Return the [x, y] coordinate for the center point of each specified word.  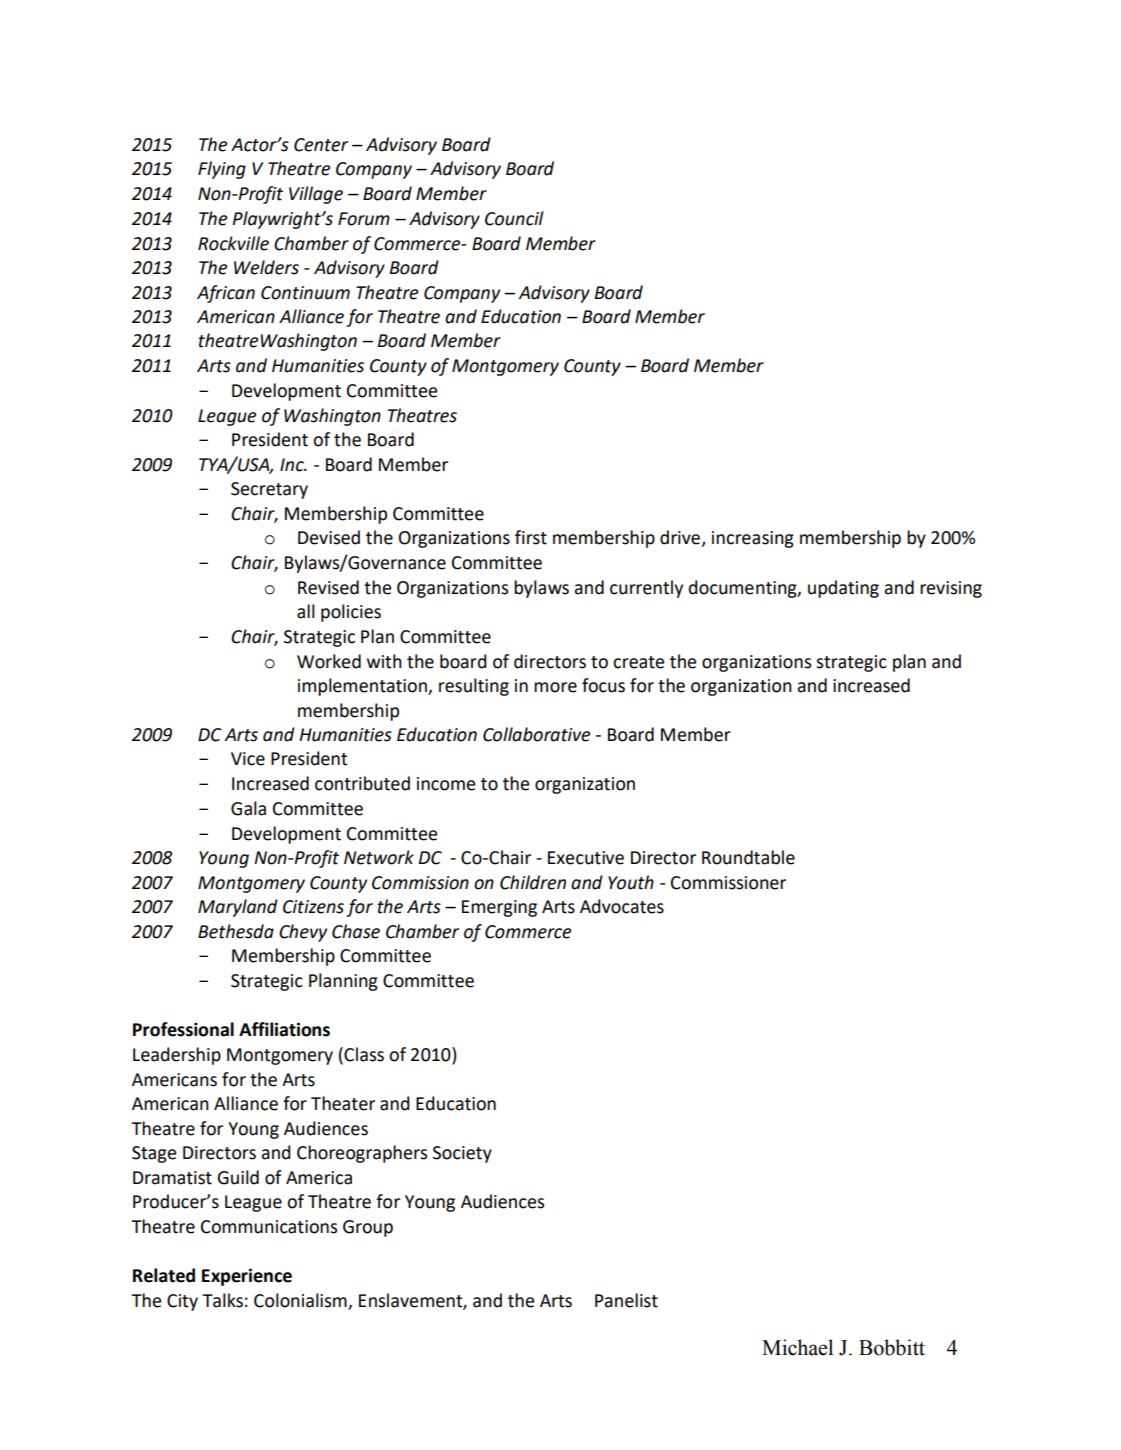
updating [843, 589]
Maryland [238, 908]
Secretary [269, 490]
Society [462, 1154]
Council [514, 218]
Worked [329, 661]
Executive [586, 858]
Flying [222, 170]
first [531, 537]
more [555, 687]
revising [951, 589]
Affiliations [284, 1029]
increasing [753, 539]
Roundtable [748, 857]
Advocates [622, 906]
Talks [222, 1300]
